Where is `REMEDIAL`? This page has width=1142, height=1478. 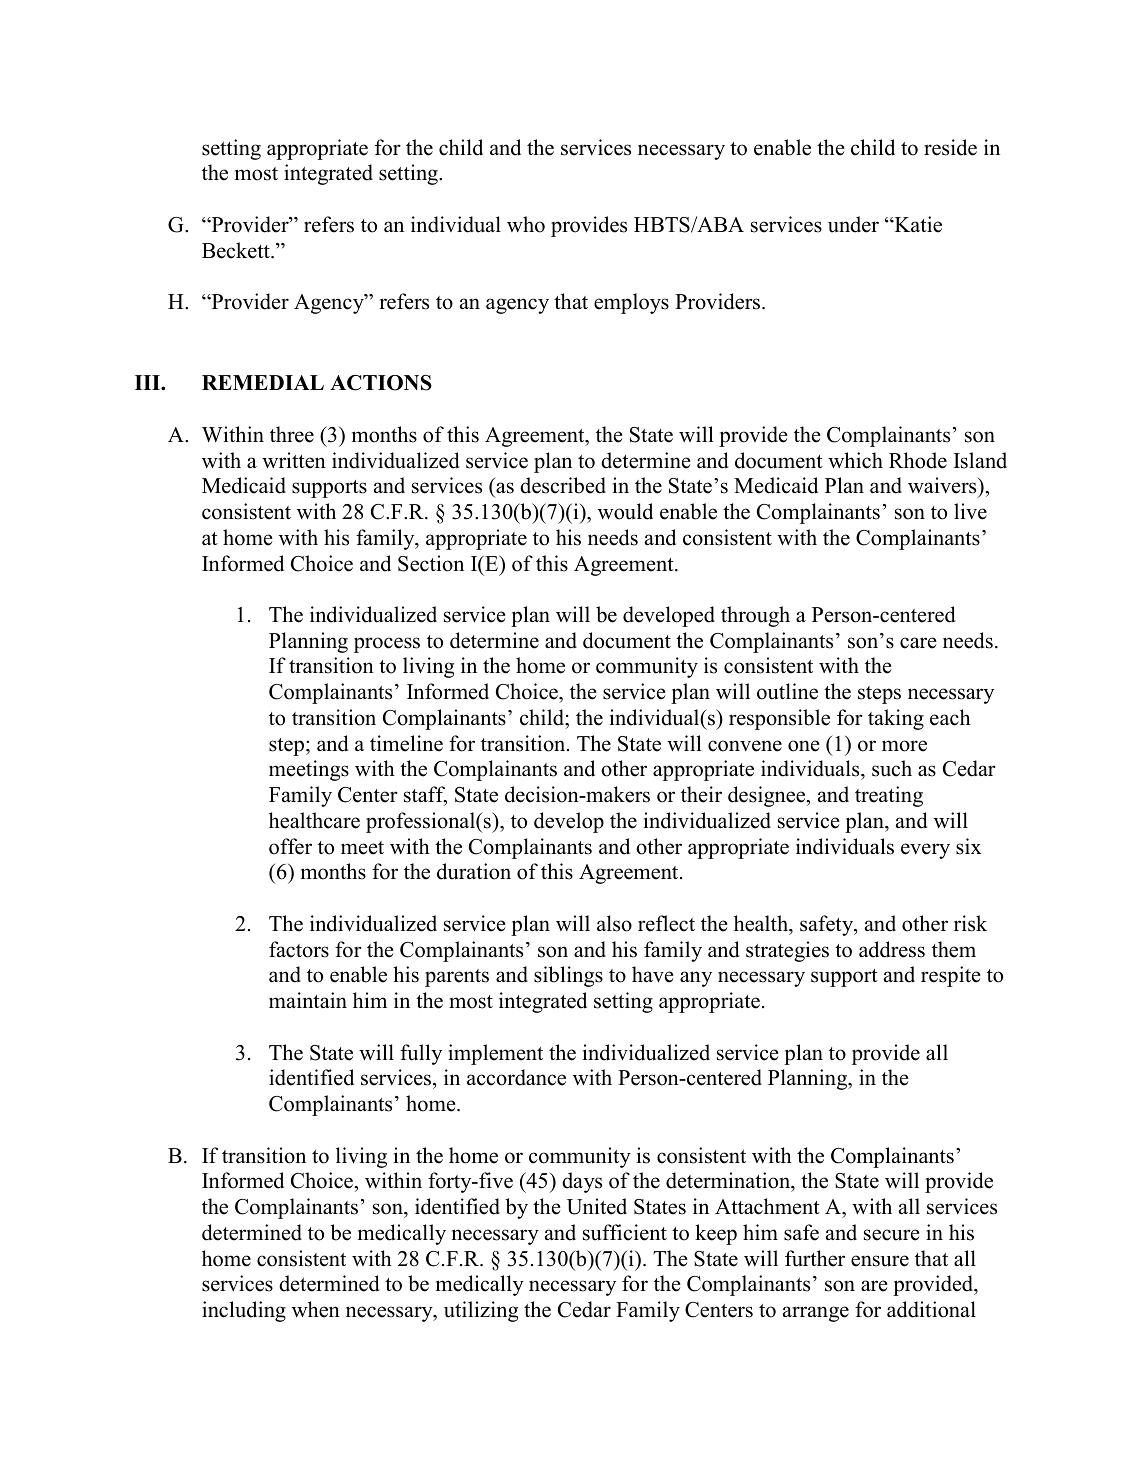
REMEDIAL is located at coordinates (263, 382).
